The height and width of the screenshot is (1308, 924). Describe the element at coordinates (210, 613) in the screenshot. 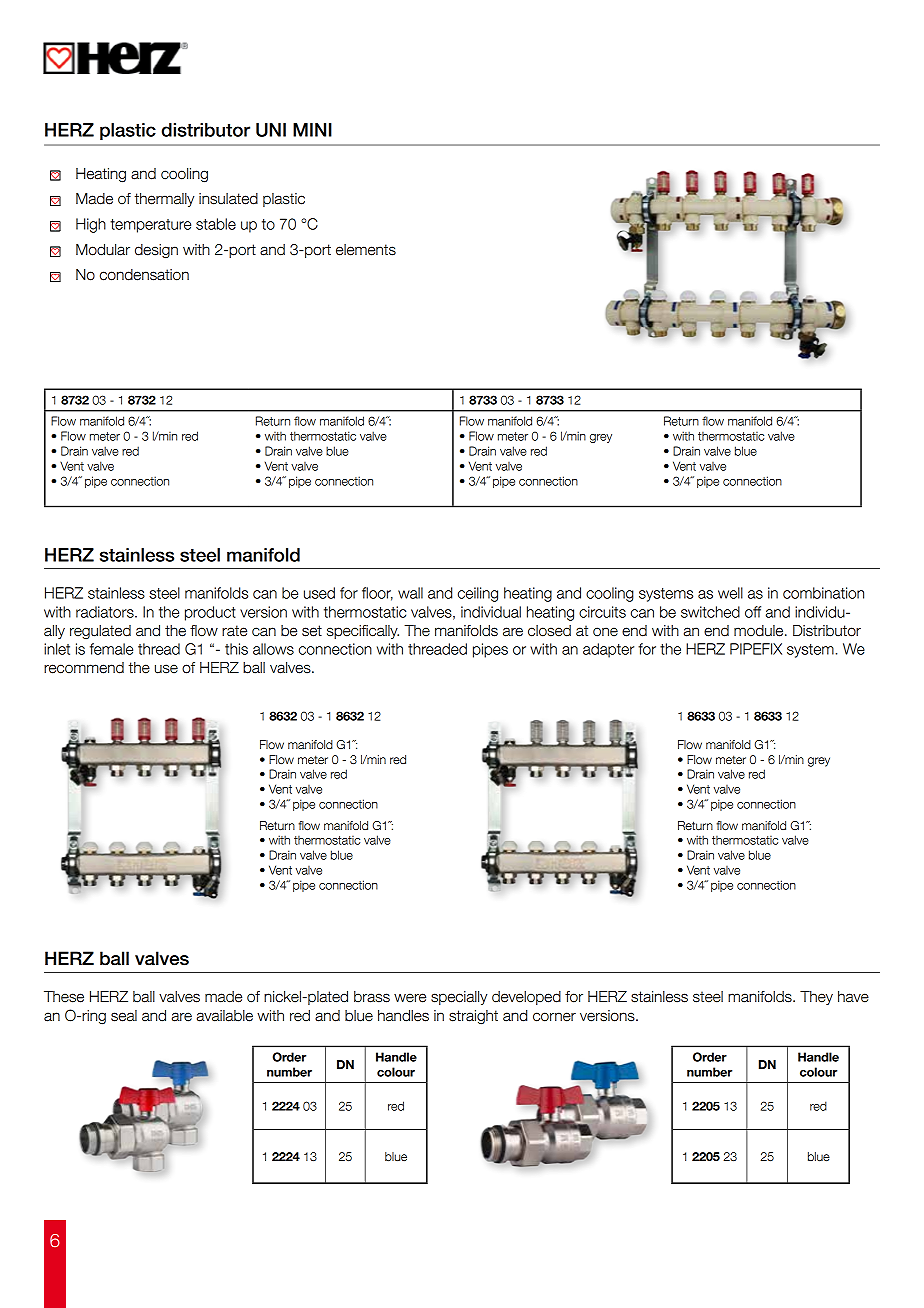

I see `product` at that location.
